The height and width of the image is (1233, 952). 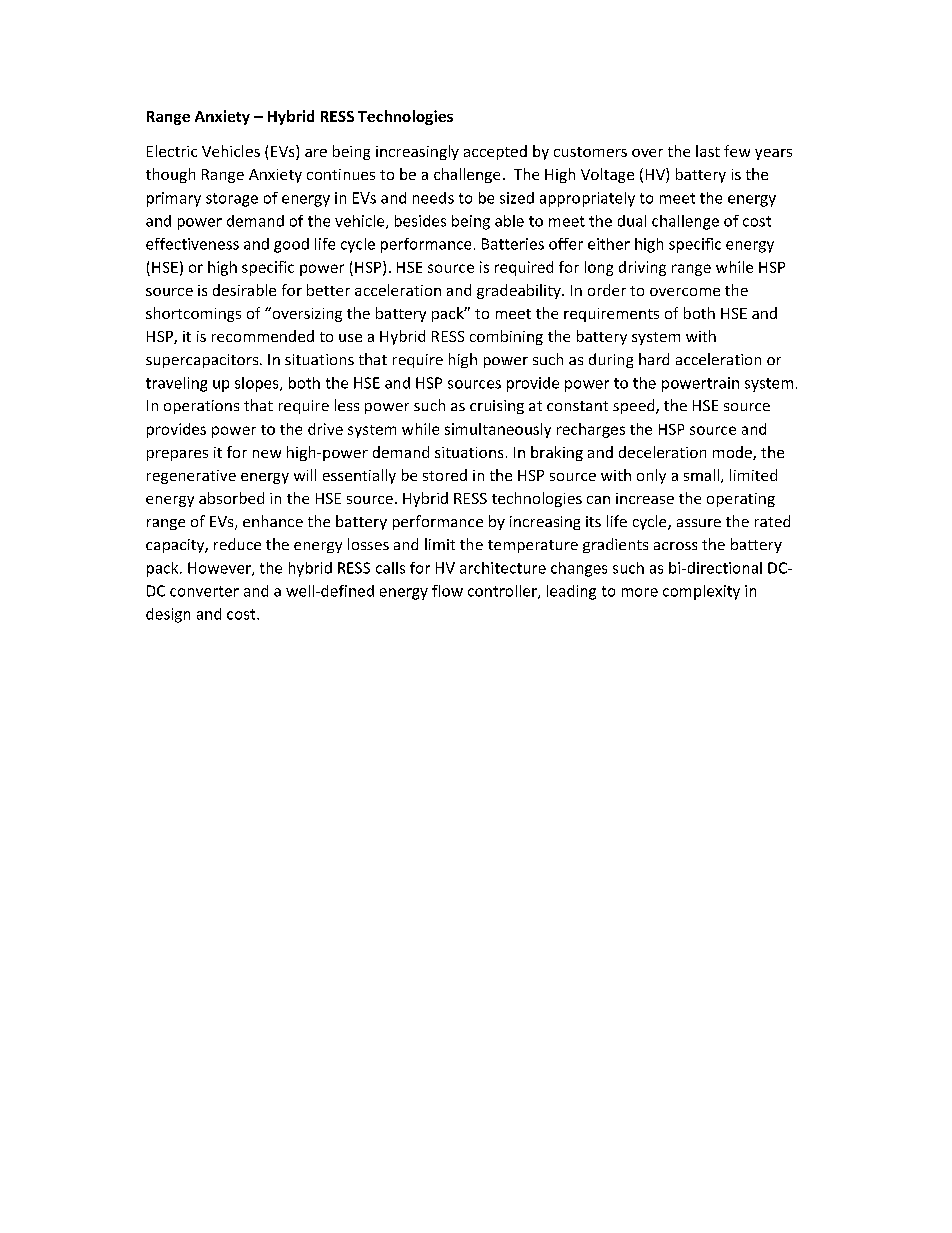 What do you see at coordinates (192, 244) in the image?
I see `effectiveness` at bounding box center [192, 244].
